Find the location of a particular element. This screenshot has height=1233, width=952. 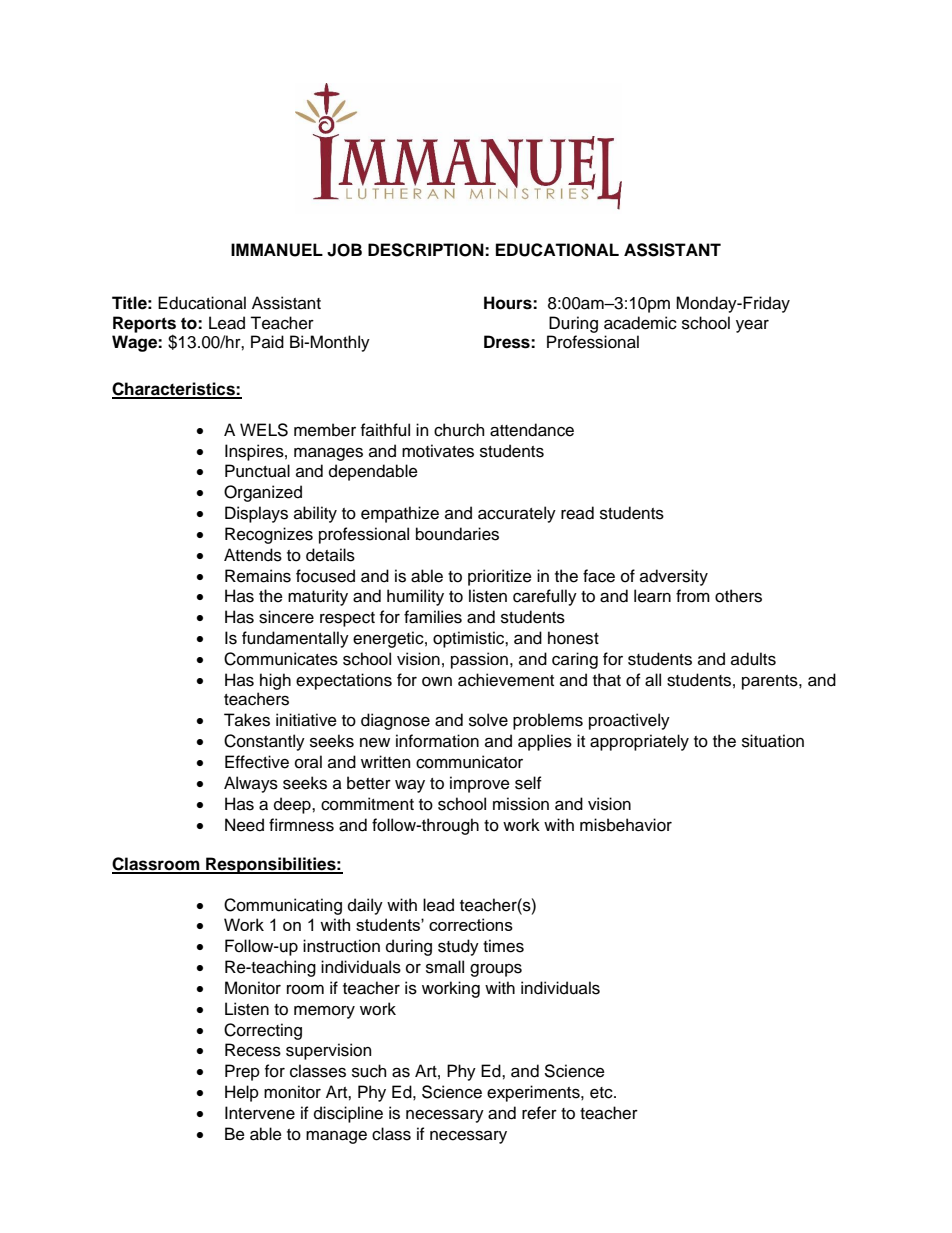

etc is located at coordinates (602, 1093).
